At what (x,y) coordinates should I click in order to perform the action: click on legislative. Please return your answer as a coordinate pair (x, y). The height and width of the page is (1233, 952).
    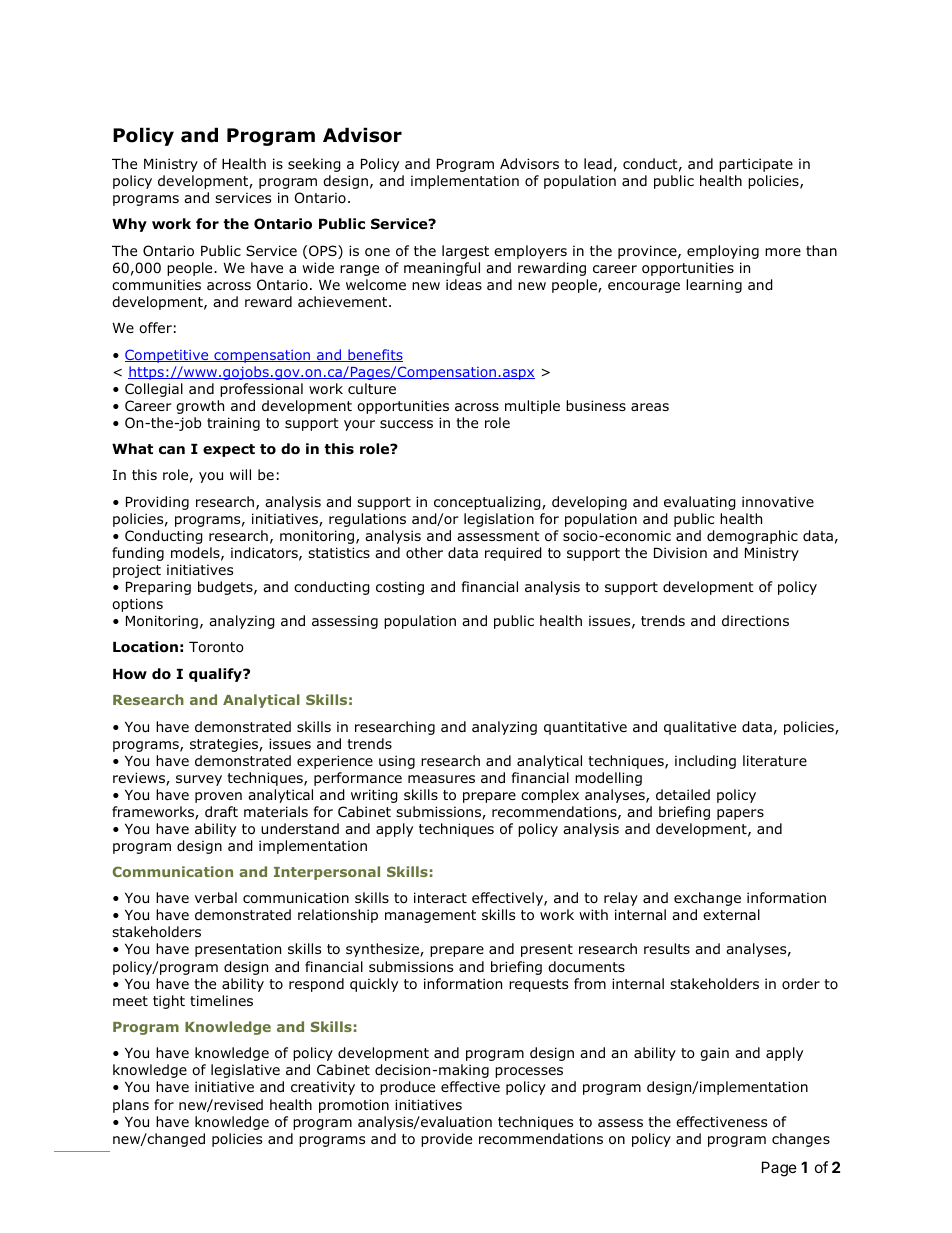
    Looking at the image, I should click on (245, 1071).
